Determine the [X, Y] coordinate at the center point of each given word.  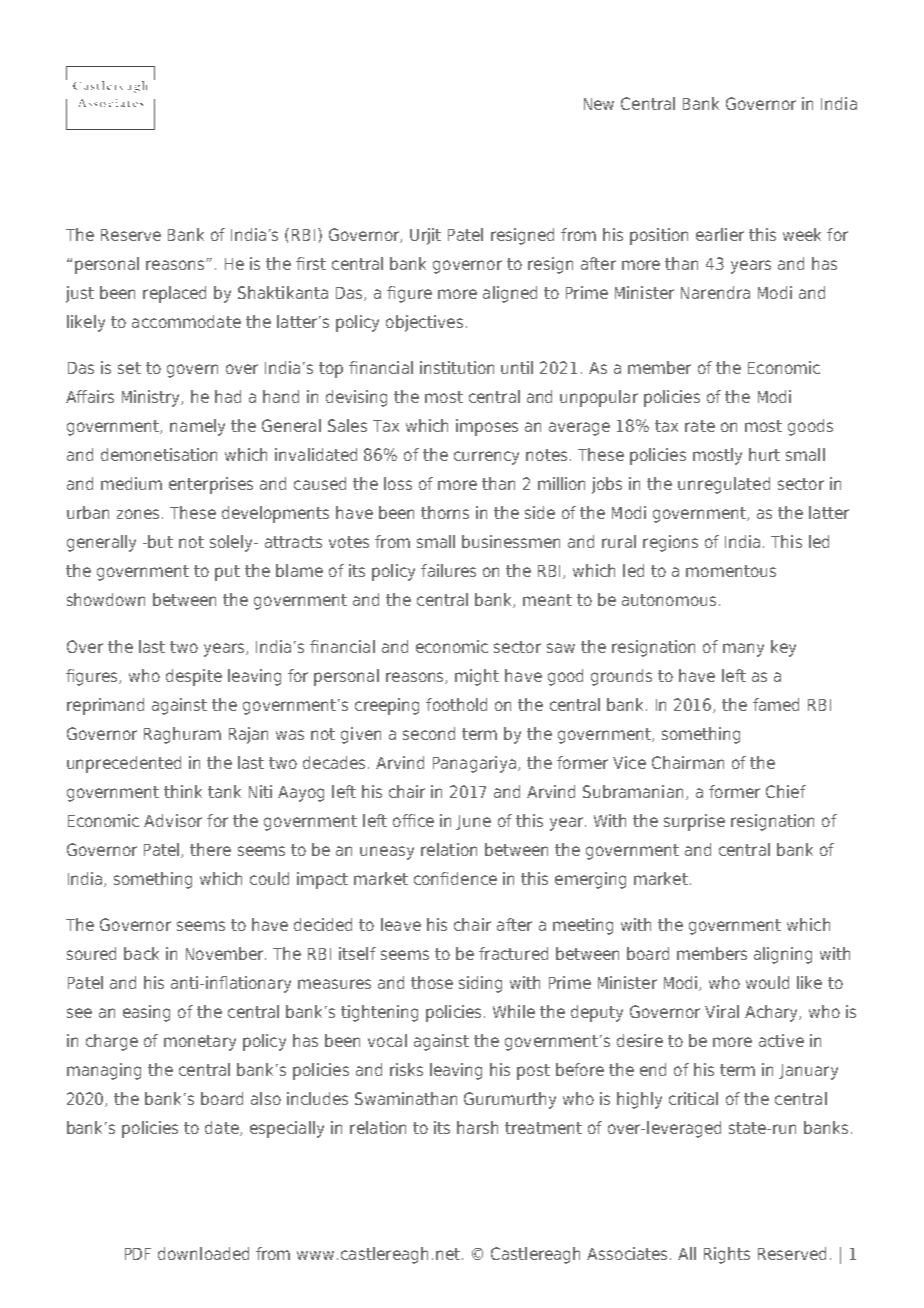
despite [194, 677]
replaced [174, 294]
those [432, 982]
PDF [138, 1254]
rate [700, 426]
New [599, 104]
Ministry [152, 398]
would [767, 982]
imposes [487, 427]
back [141, 953]
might [477, 677]
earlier [720, 234]
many [743, 650]
